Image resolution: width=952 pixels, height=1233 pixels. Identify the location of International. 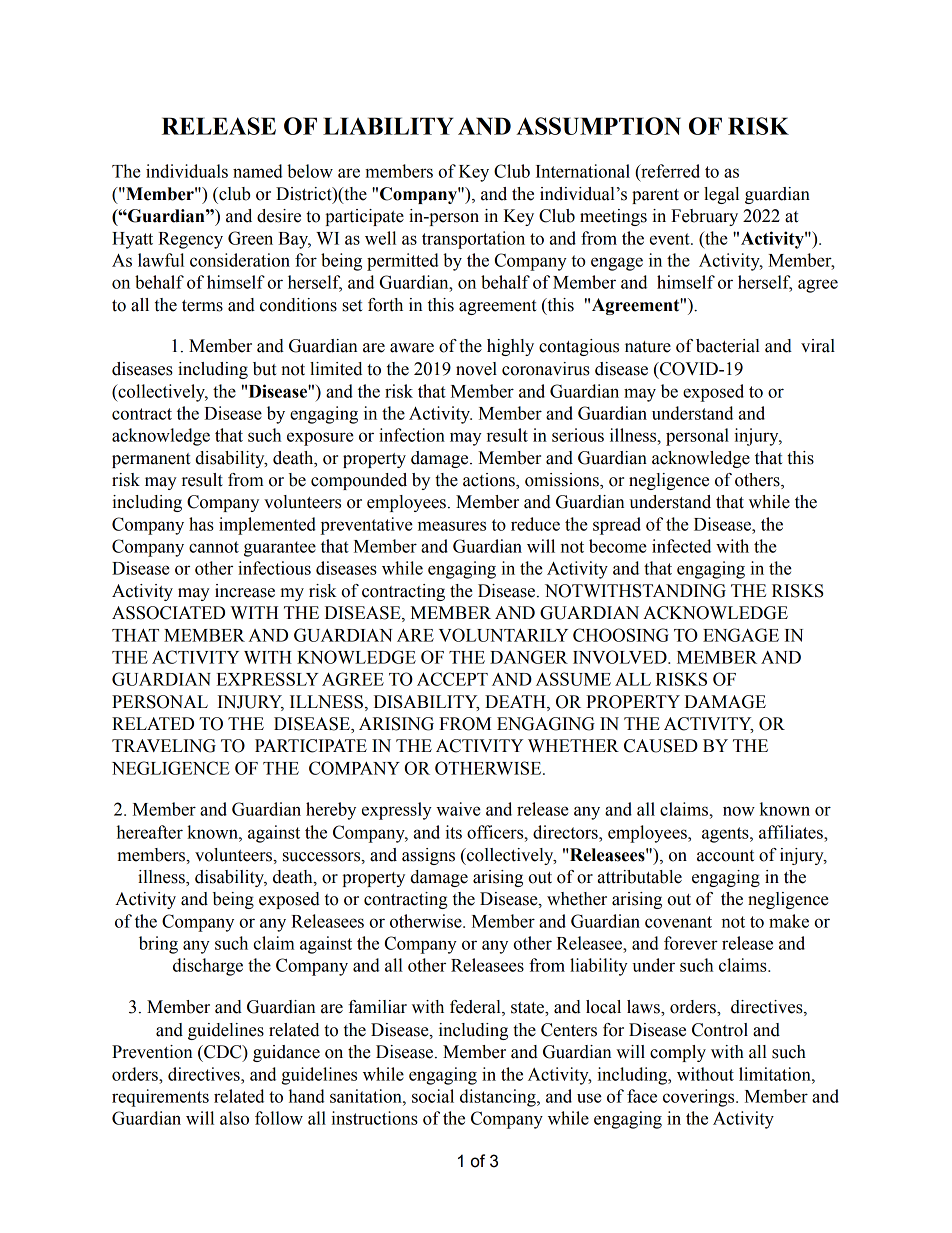
(583, 171).
